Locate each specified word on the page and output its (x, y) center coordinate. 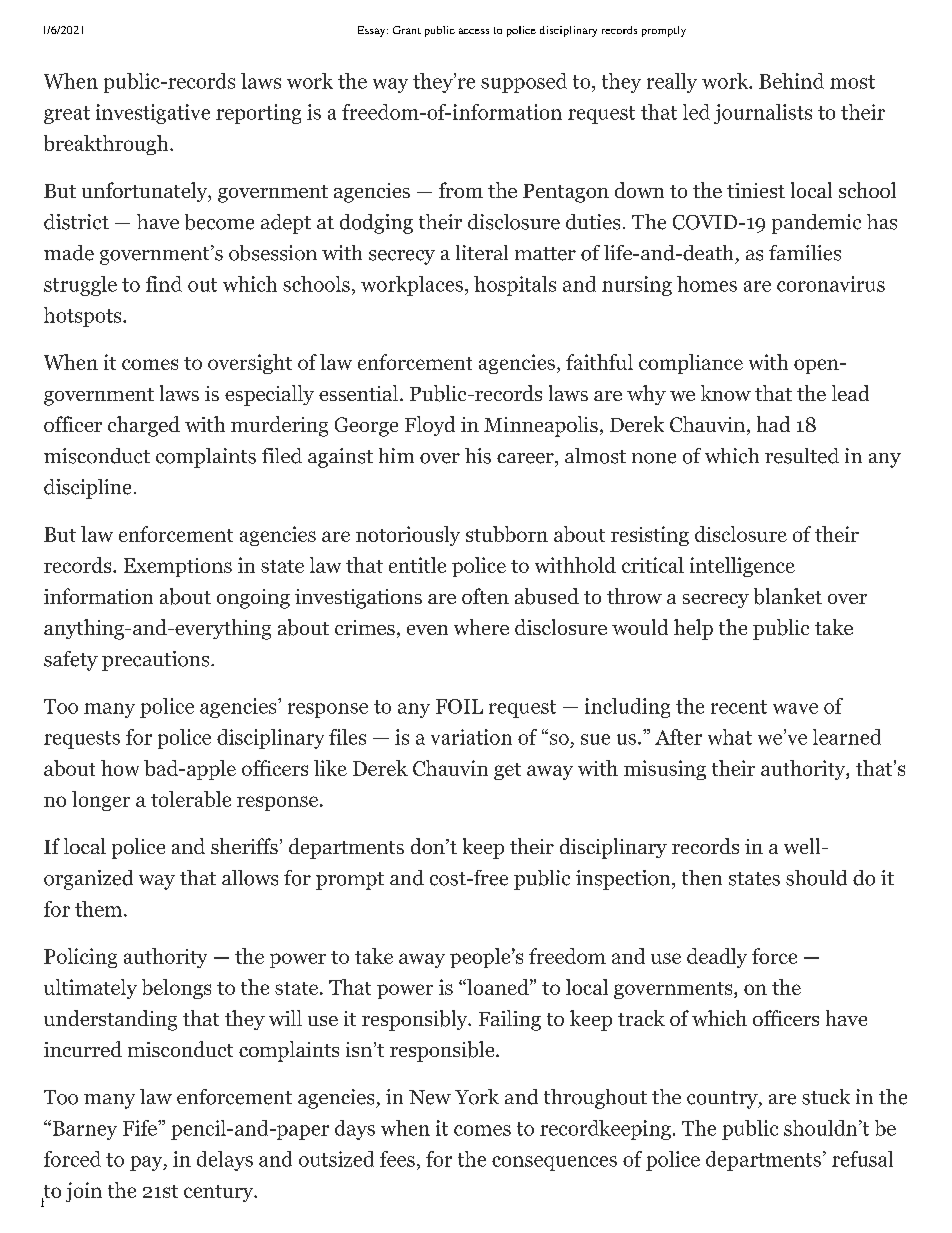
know (726, 393)
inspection (623, 880)
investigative (153, 114)
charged (144, 426)
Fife (141, 1128)
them (100, 909)
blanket (788, 596)
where (481, 627)
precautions (155, 661)
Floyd (430, 426)
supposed (524, 83)
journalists (763, 114)
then (702, 878)
